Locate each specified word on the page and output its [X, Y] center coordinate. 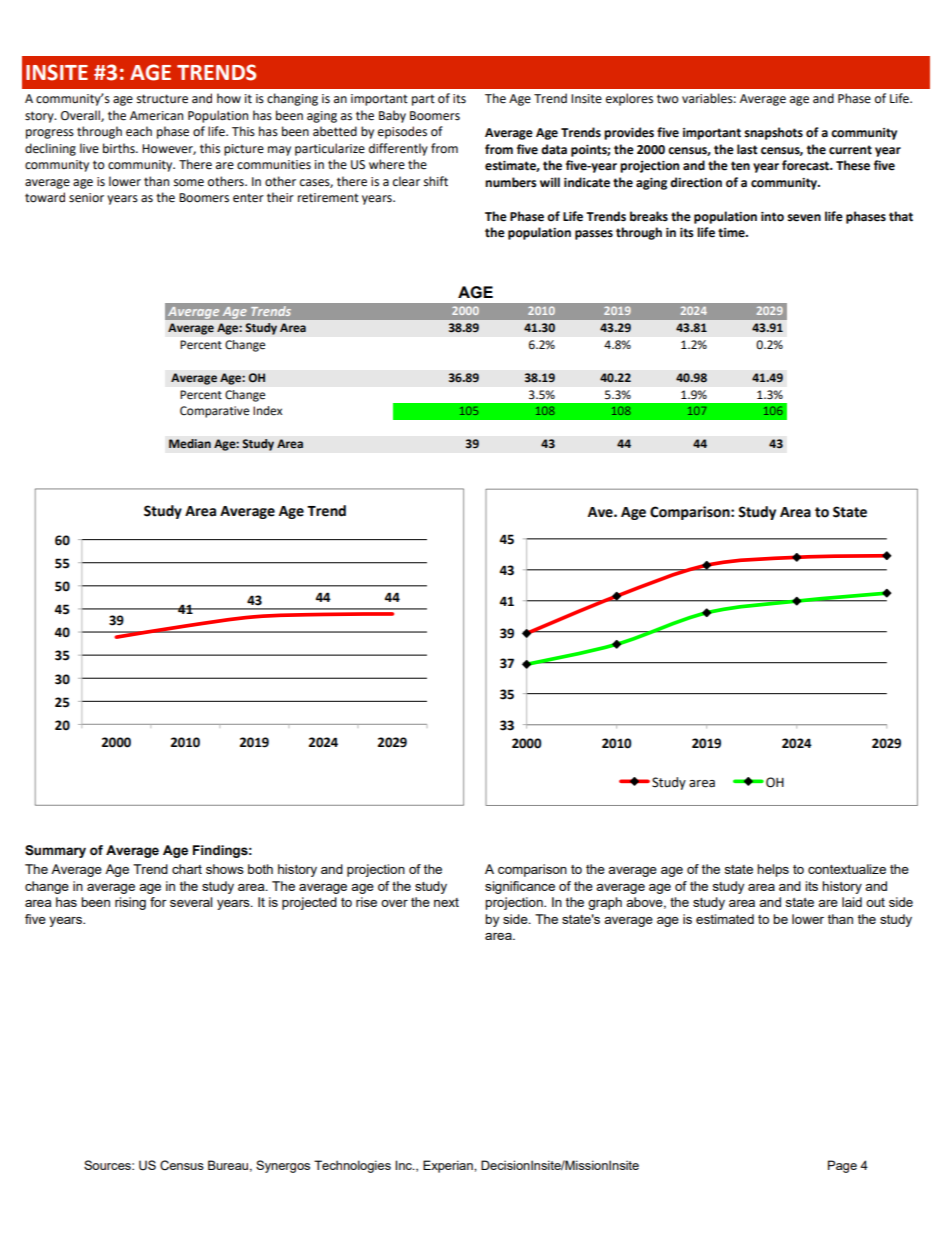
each [139, 131]
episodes [402, 132]
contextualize [847, 869]
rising [130, 903]
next [446, 902]
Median [190, 444]
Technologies [352, 1166]
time [732, 233]
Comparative [214, 412]
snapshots [773, 133]
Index [267, 411]
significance [520, 887]
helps [773, 870]
